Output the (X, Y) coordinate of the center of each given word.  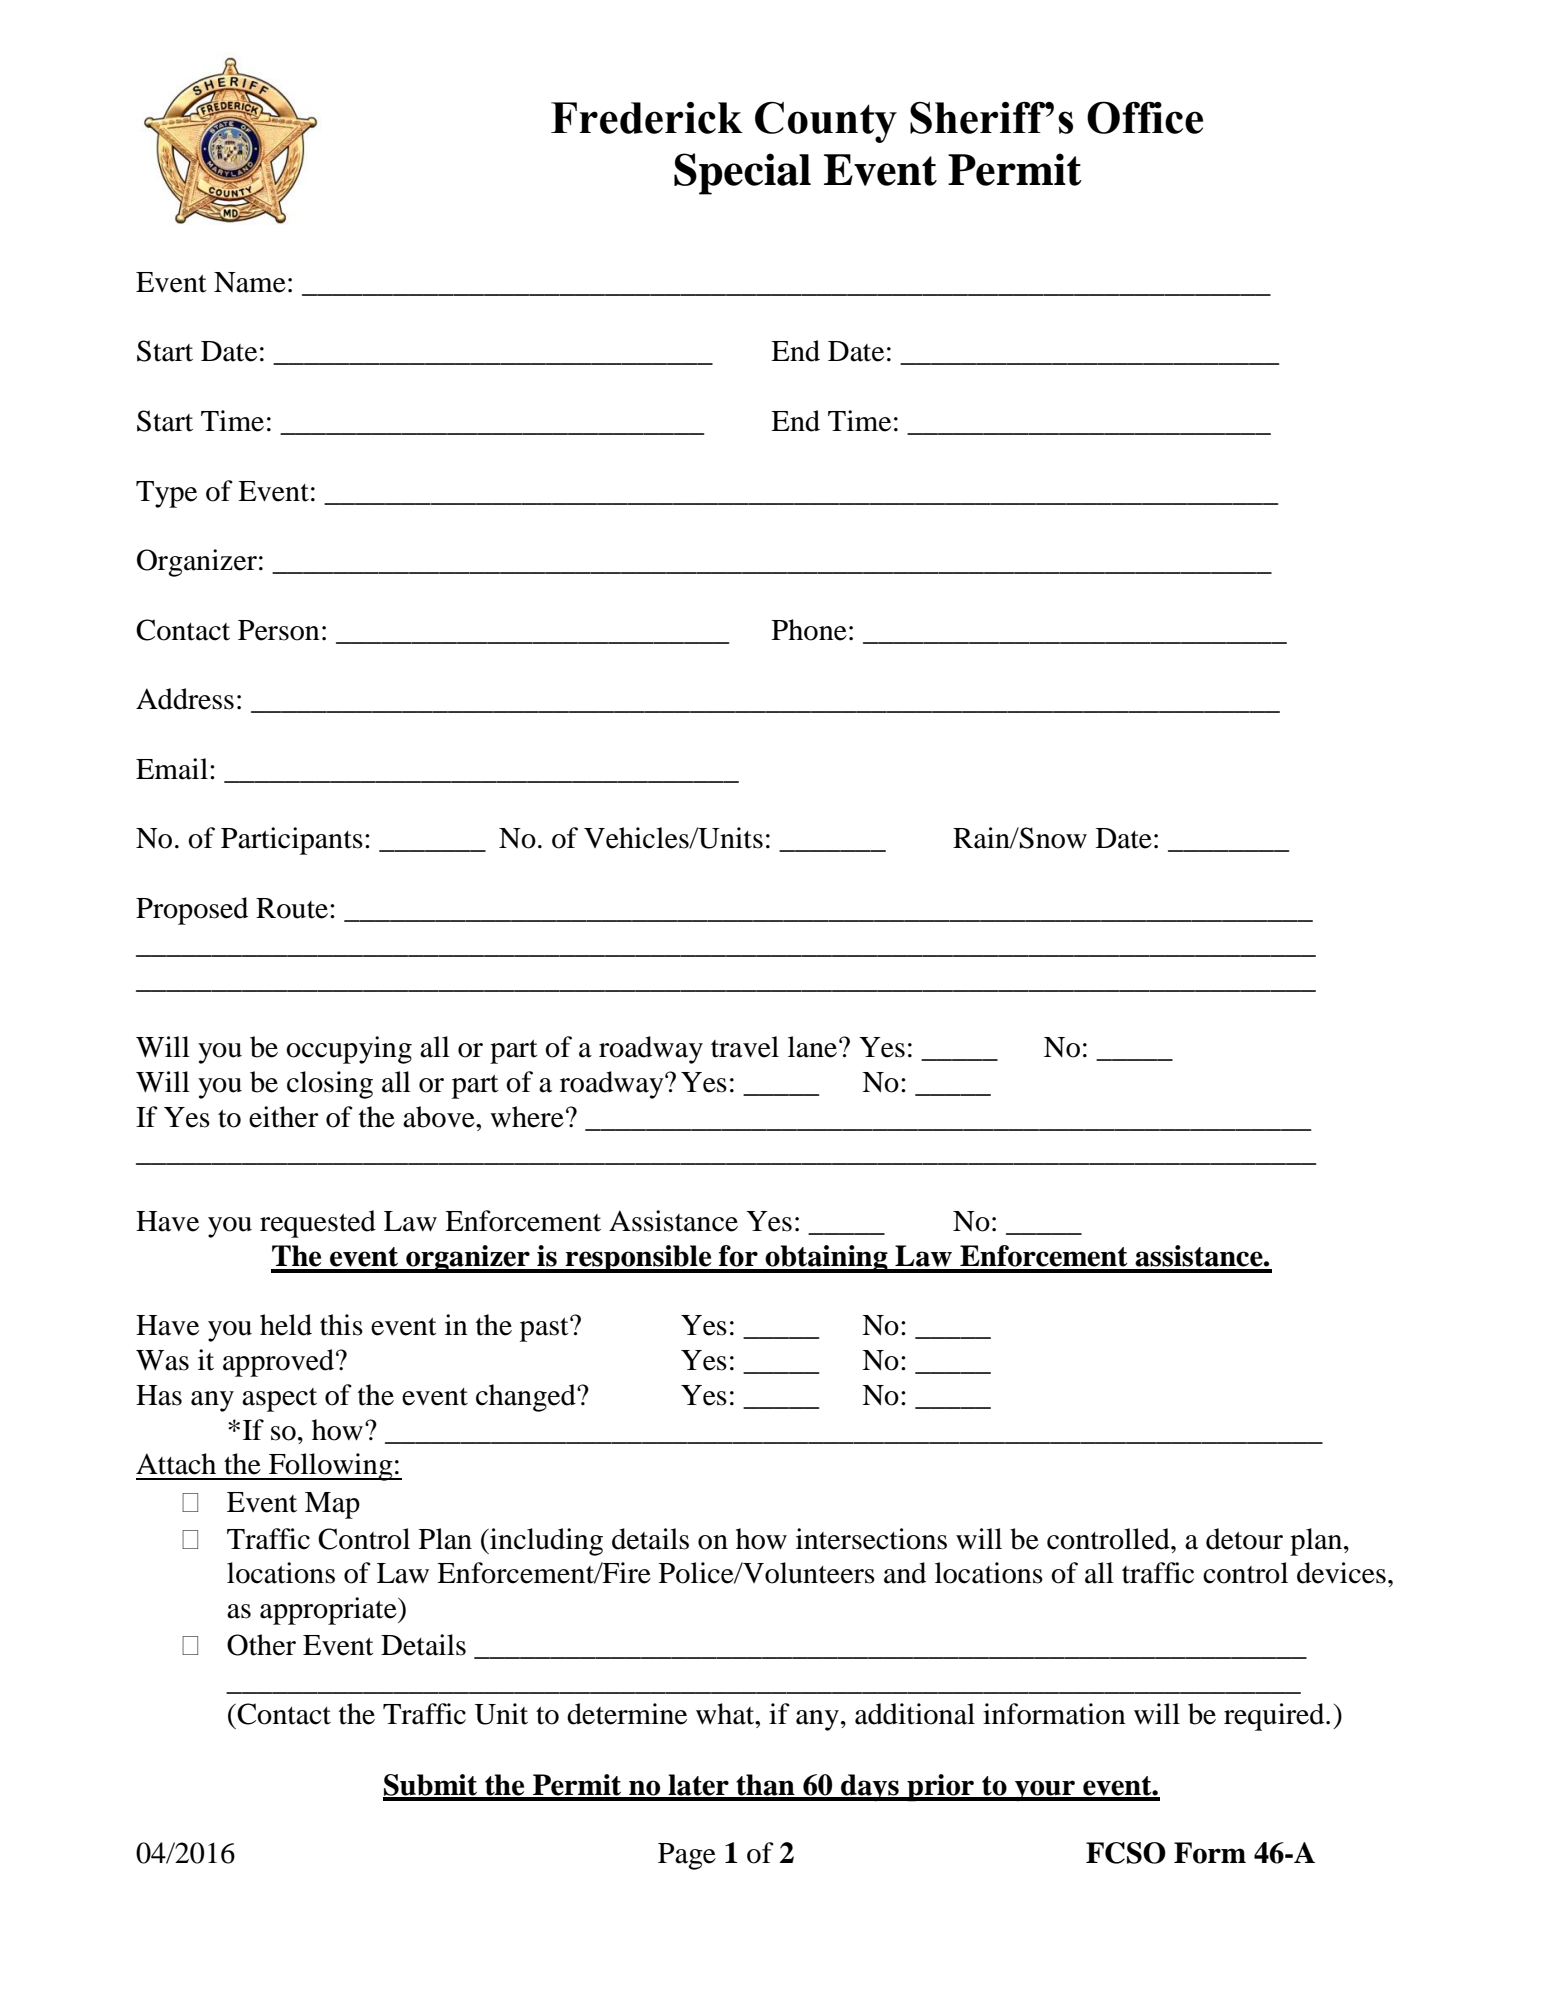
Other (261, 1645)
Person (279, 630)
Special (742, 174)
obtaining (827, 1259)
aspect (279, 1400)
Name (250, 282)
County (826, 122)
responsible (638, 1259)
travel (745, 1047)
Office (1145, 117)
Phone (809, 630)
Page (687, 1856)
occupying (349, 1050)
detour (1244, 1539)
